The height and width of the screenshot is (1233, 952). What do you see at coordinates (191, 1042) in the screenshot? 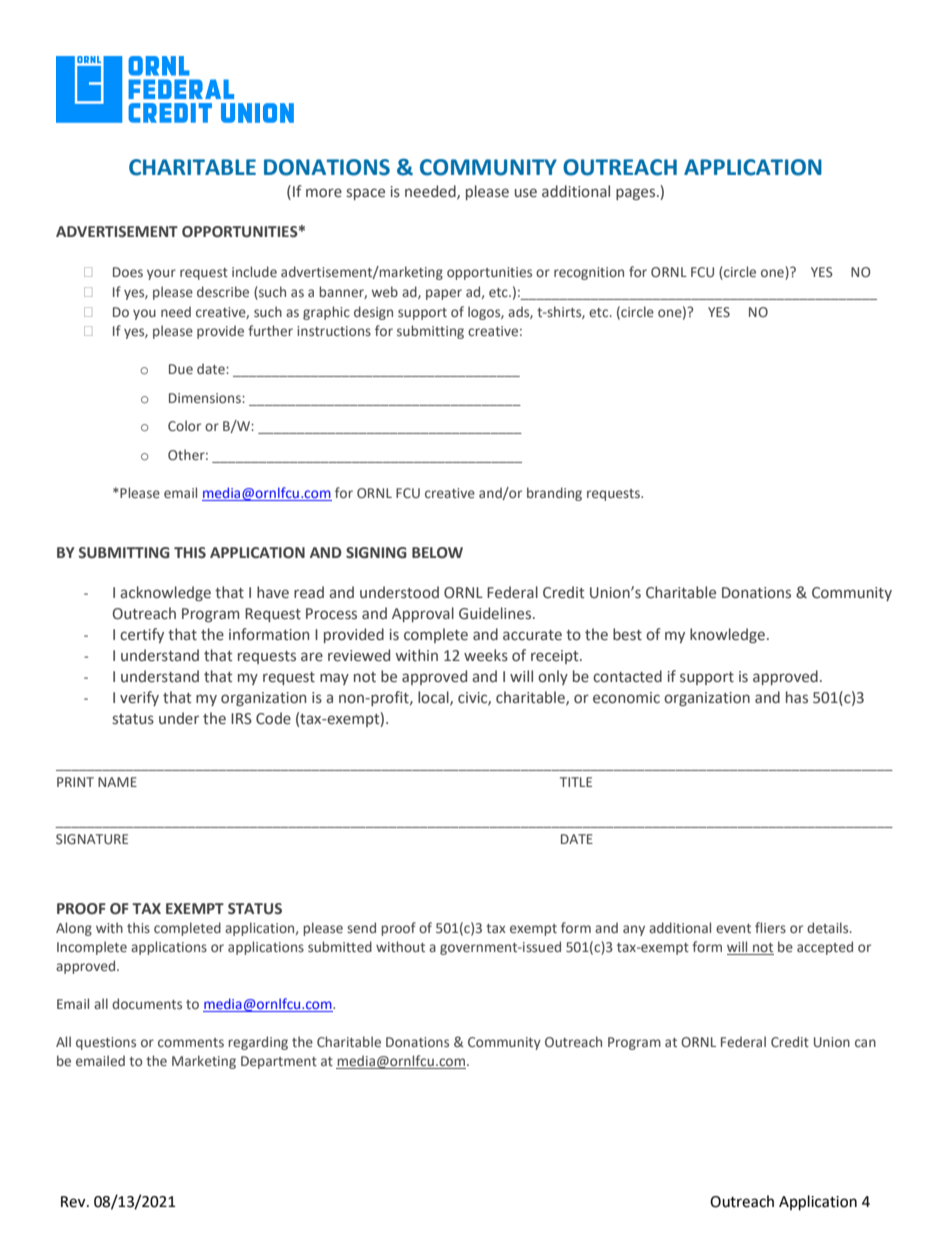
I see `comments` at bounding box center [191, 1042].
